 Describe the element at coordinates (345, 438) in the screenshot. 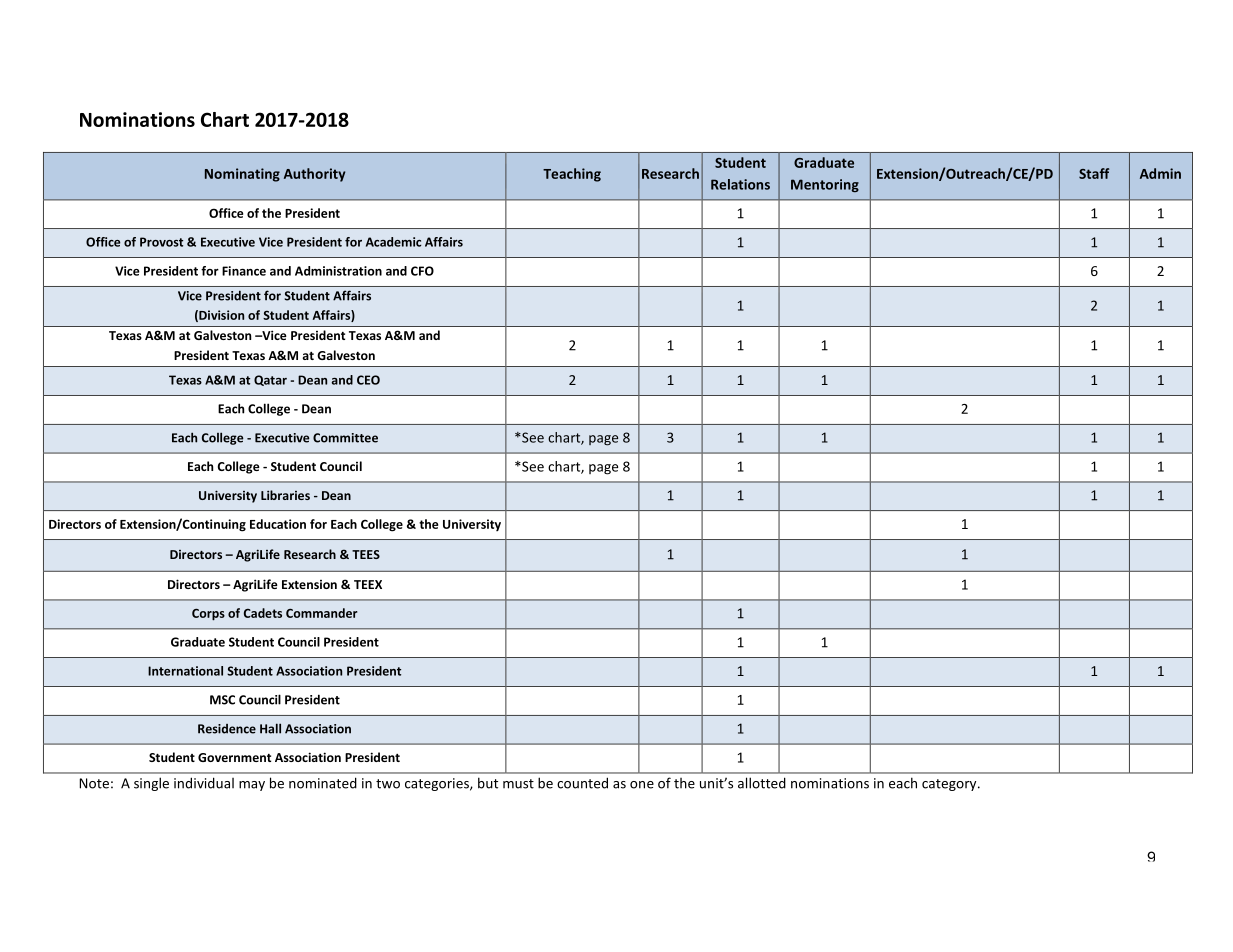

I see `Committee` at that location.
